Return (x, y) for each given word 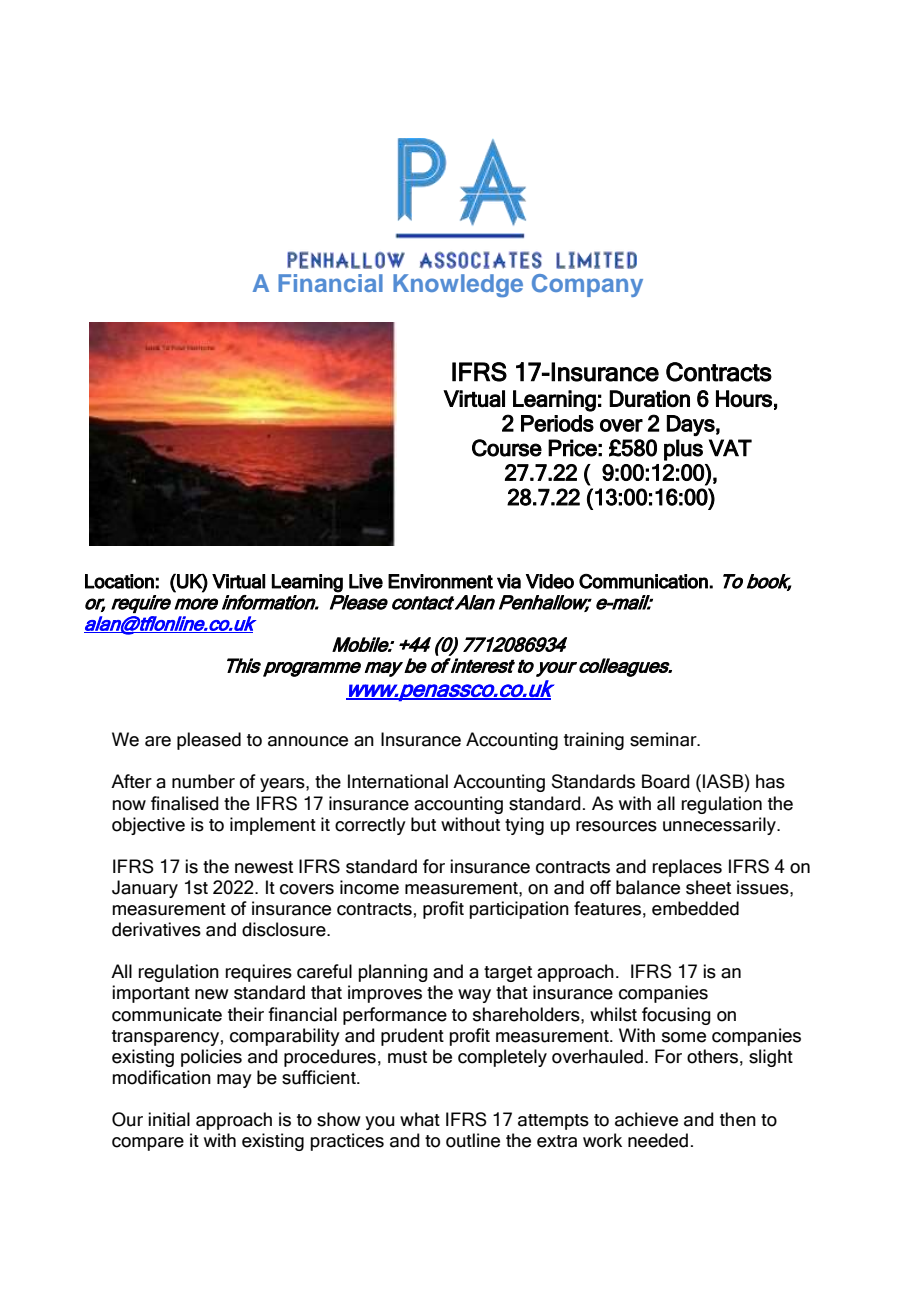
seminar (664, 739)
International (398, 781)
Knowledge (458, 285)
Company (587, 285)
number (203, 781)
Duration (649, 399)
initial (169, 1119)
